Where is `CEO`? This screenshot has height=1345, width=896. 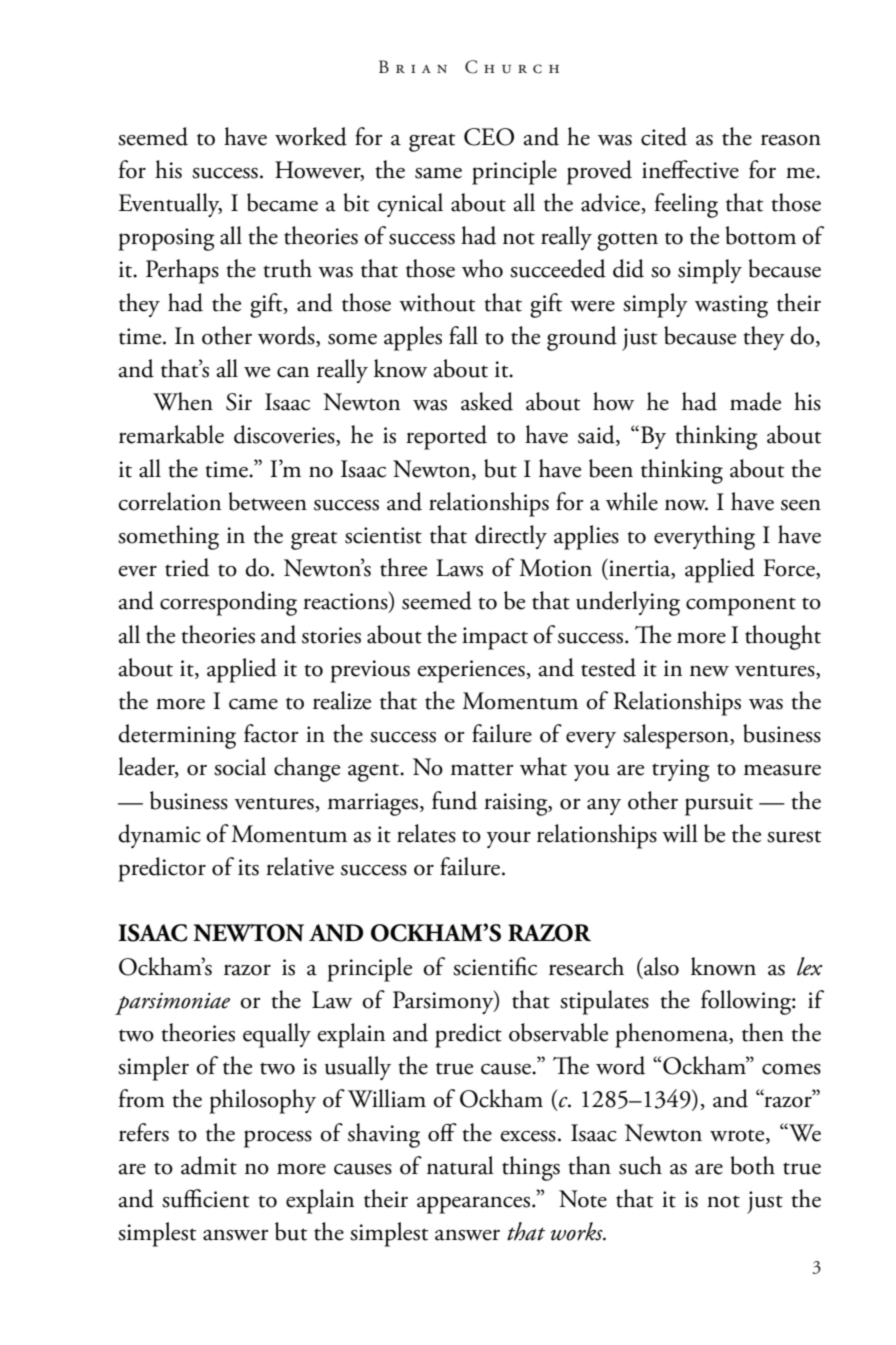 CEO is located at coordinates (489, 137).
